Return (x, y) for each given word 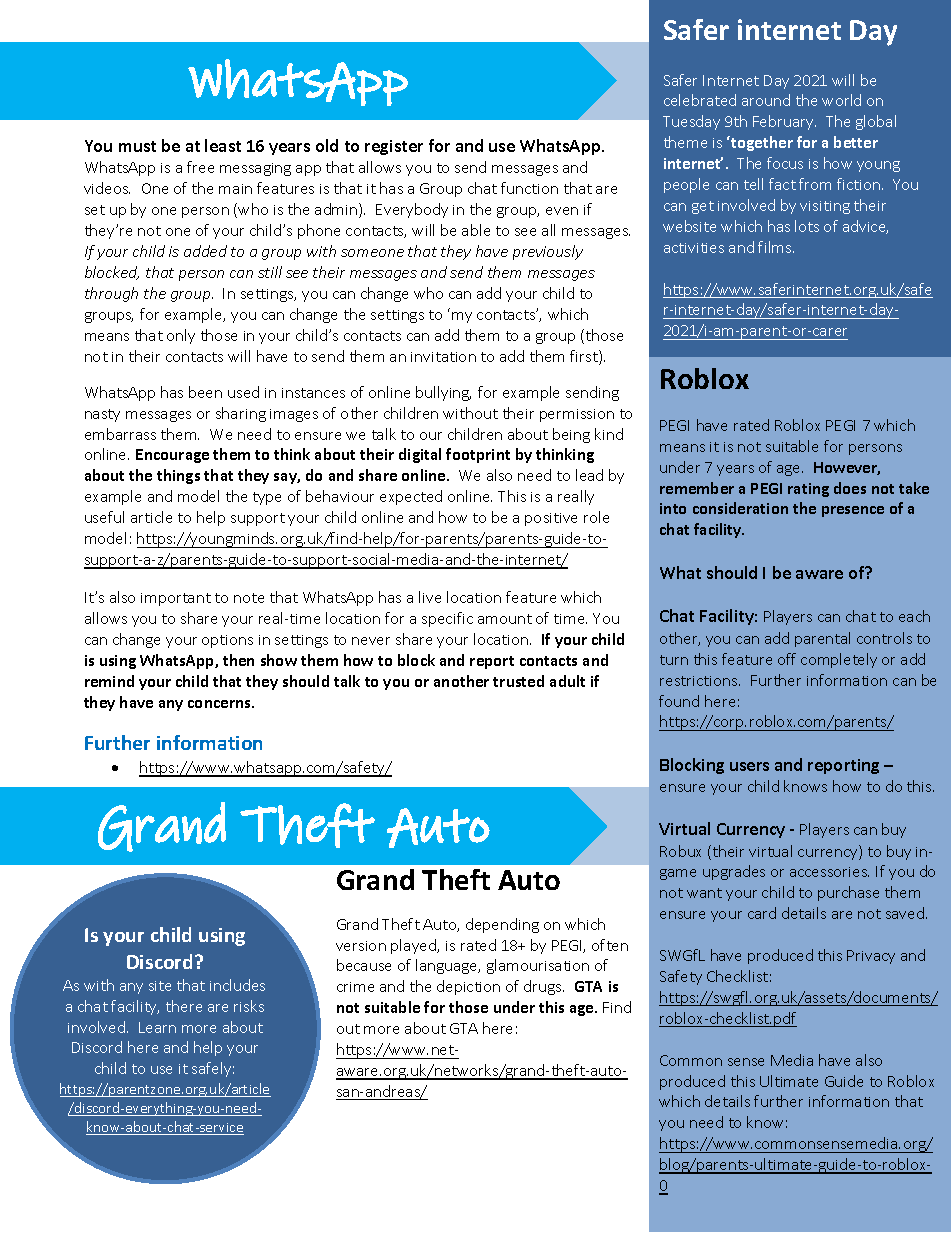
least (223, 145)
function (529, 188)
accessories (829, 872)
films (776, 247)
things (178, 476)
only (181, 336)
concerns (220, 704)
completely (839, 660)
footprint (478, 455)
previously (548, 252)
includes (237, 985)
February (784, 122)
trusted (518, 681)
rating (808, 490)
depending (502, 925)
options (227, 641)
